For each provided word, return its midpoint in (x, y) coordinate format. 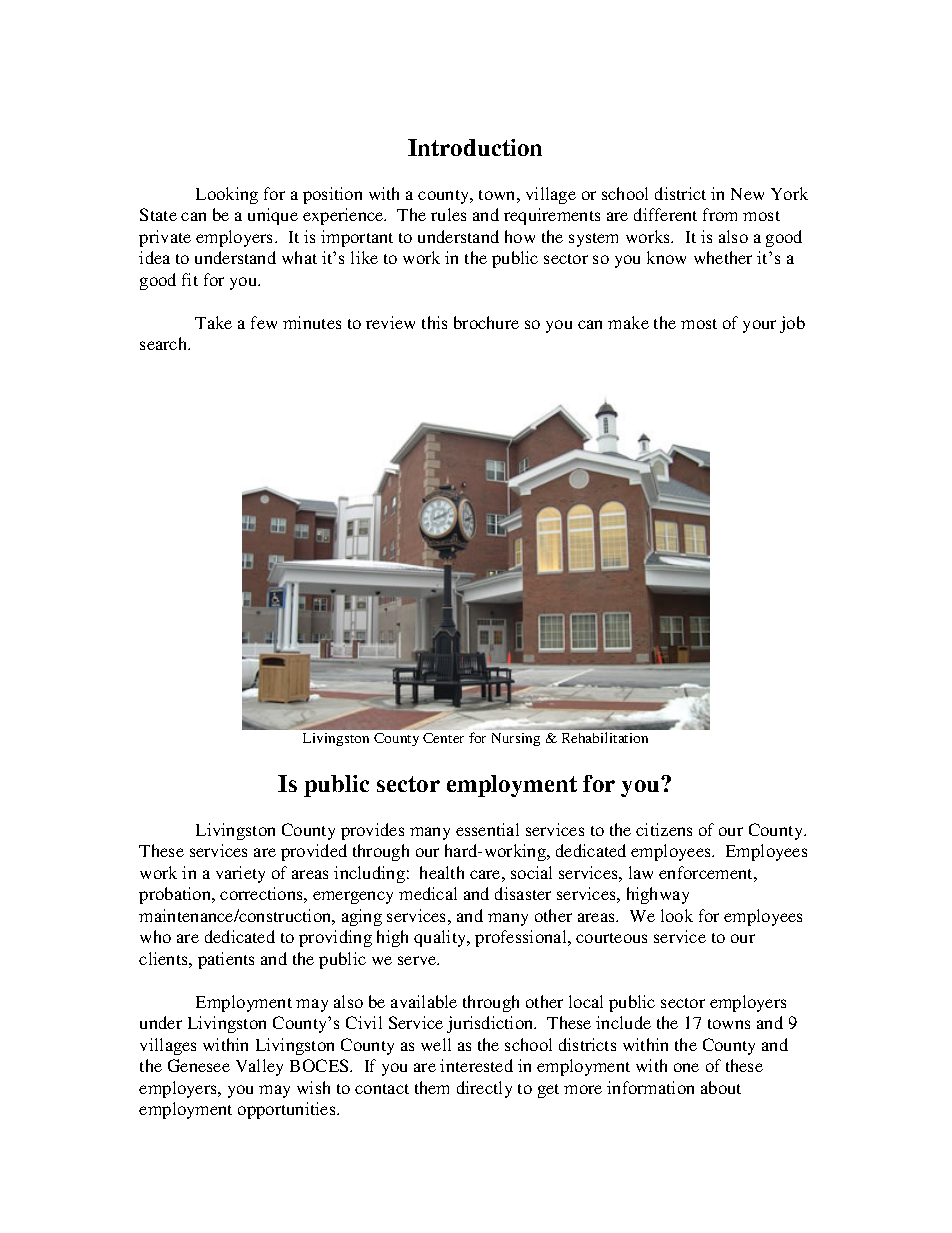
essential (487, 829)
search (165, 343)
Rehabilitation (605, 737)
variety (240, 874)
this (434, 322)
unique (273, 216)
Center (443, 738)
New (747, 194)
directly (484, 1089)
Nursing (516, 739)
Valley (259, 1067)
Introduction (475, 147)
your (759, 326)
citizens (664, 829)
